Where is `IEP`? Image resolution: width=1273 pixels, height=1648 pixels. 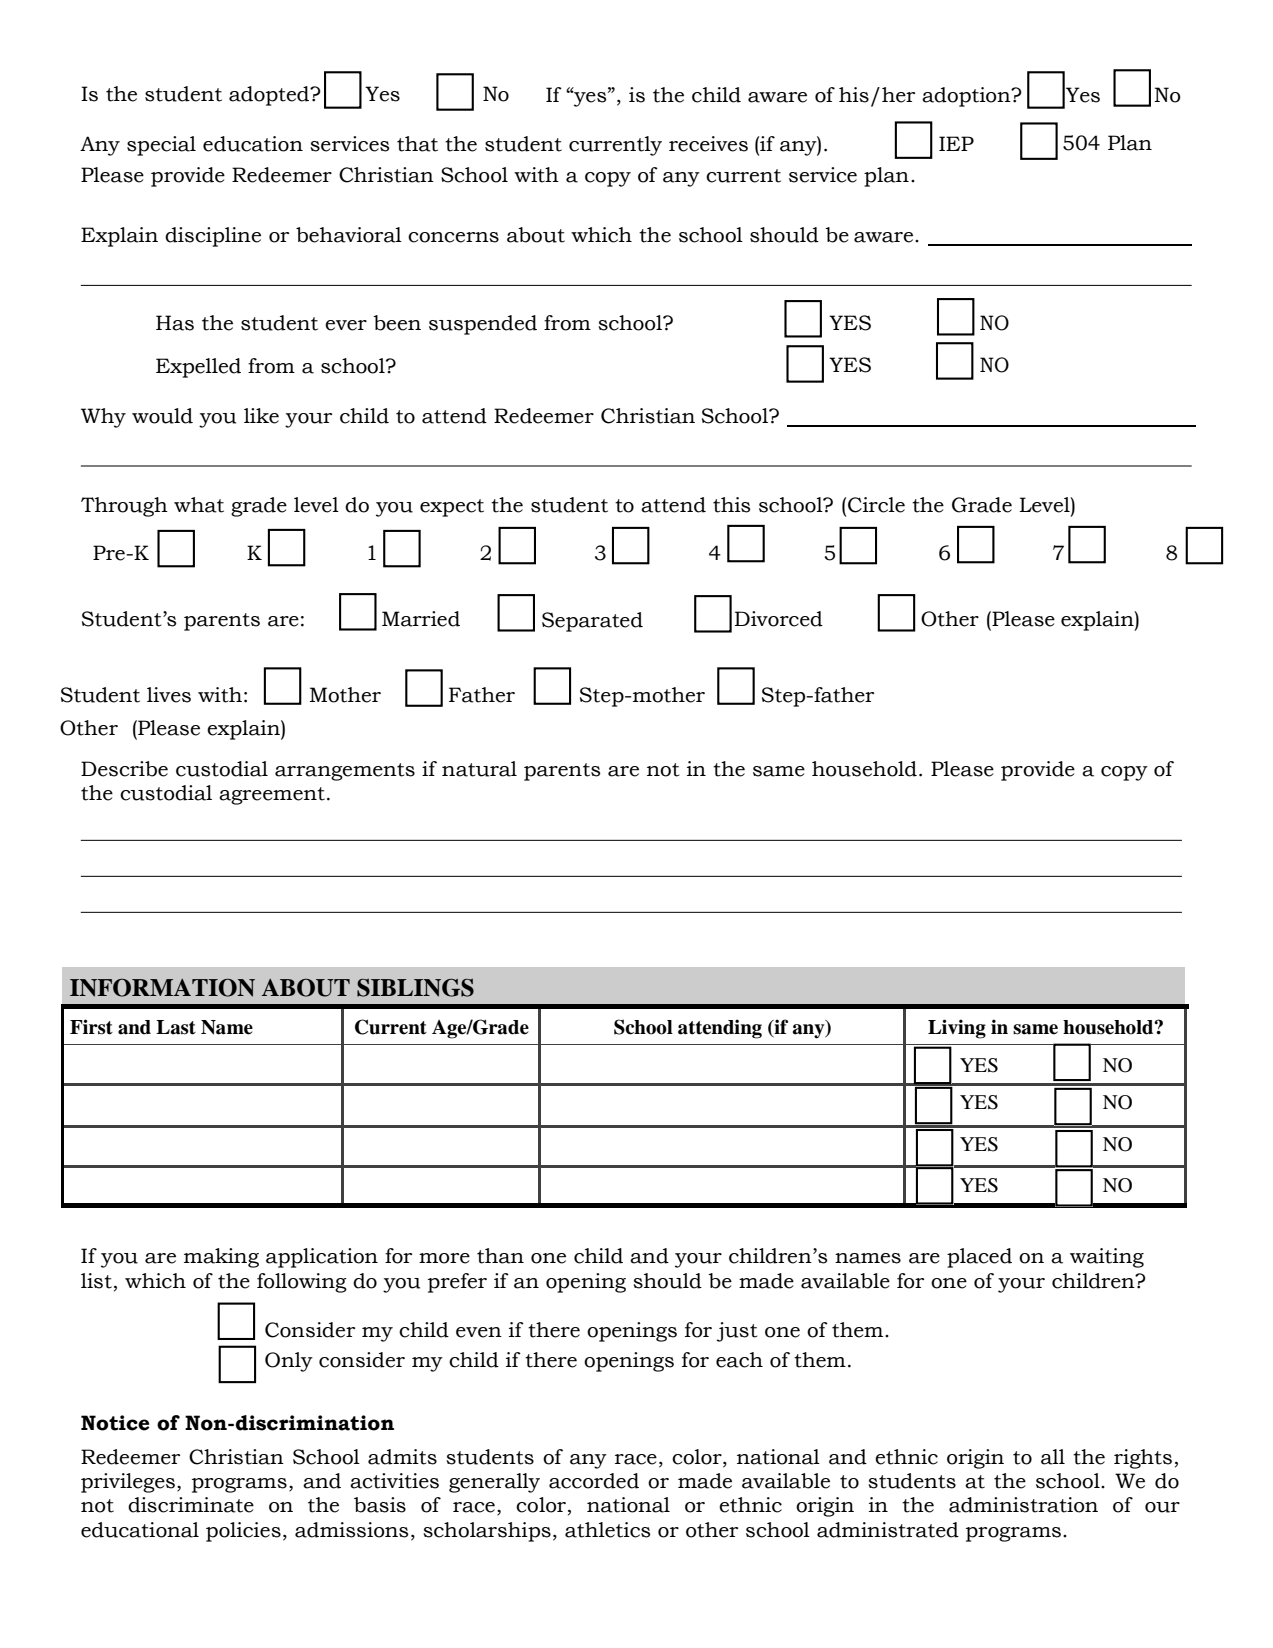 IEP is located at coordinates (956, 143).
